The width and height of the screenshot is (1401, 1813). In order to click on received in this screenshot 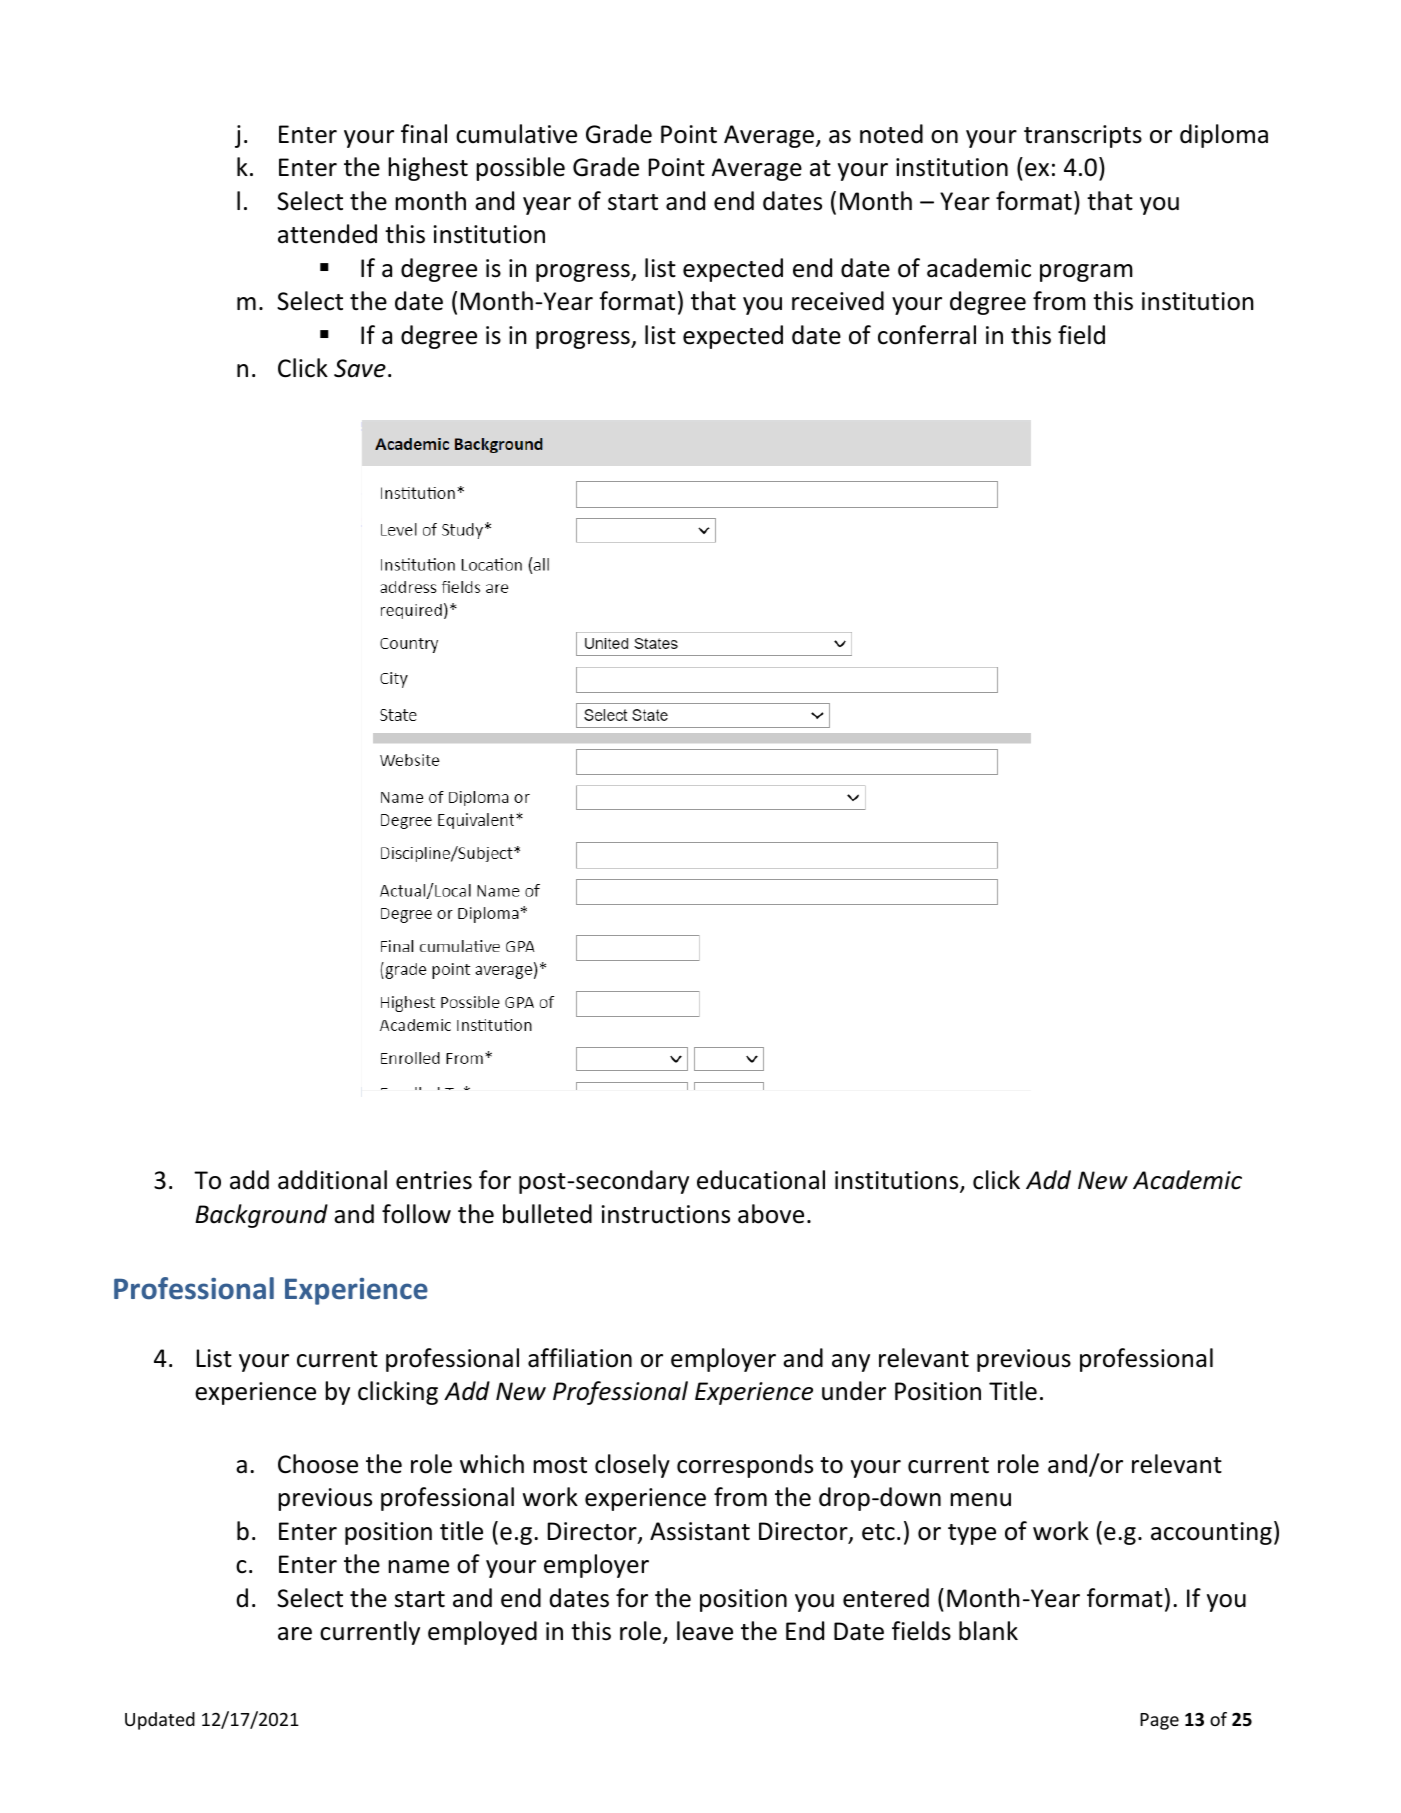, I will do `click(838, 301)`.
